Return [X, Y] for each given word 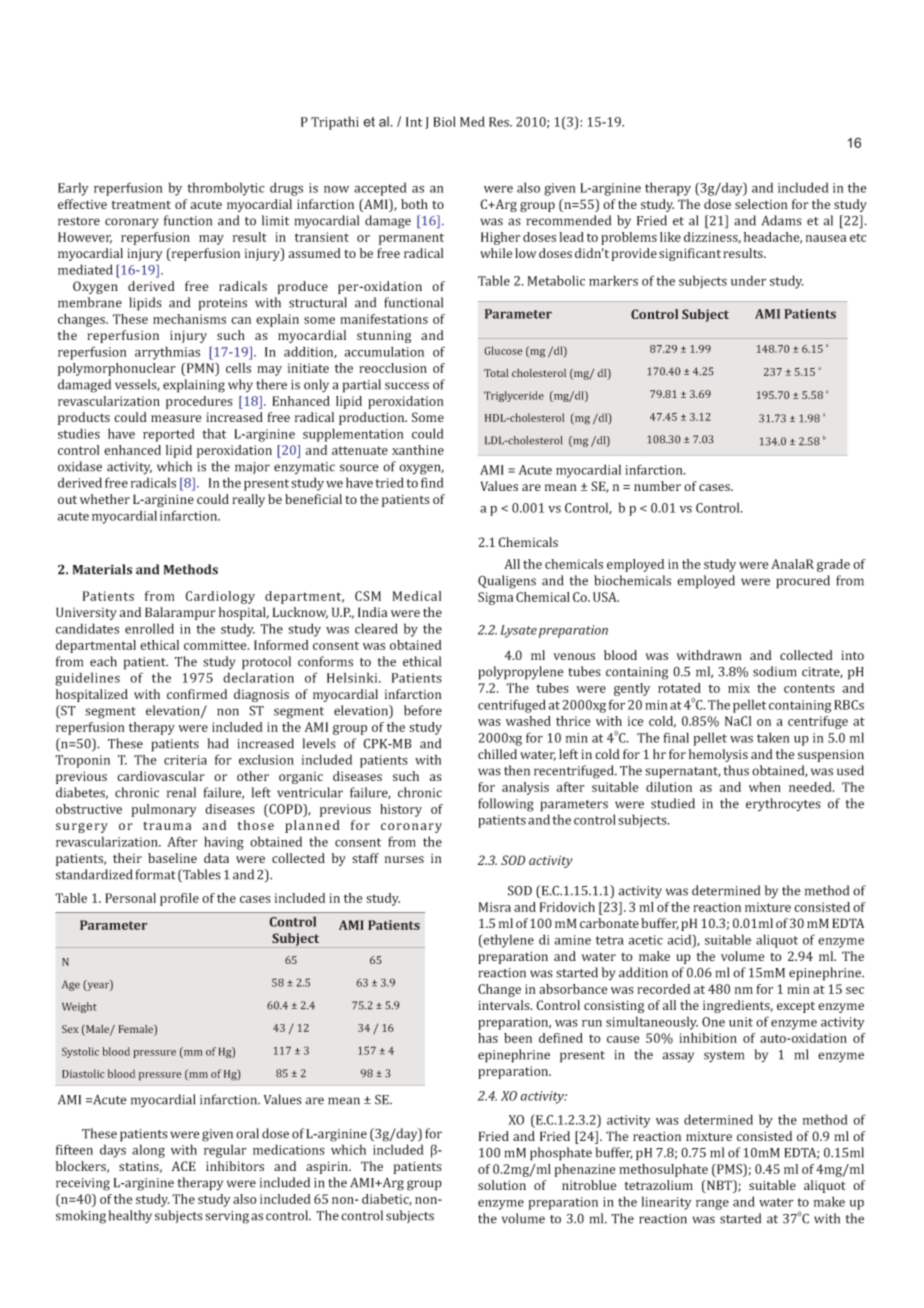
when [765, 787]
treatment [141, 205]
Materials [102, 569]
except [796, 1007]
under [748, 280]
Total [496, 373]
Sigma [495, 598]
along [148, 1151]
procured [803, 582]
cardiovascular [161, 776]
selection [761, 204]
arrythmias [167, 353]
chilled [497, 754]
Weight [79, 1007]
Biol [444, 121]
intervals [505, 1005]
